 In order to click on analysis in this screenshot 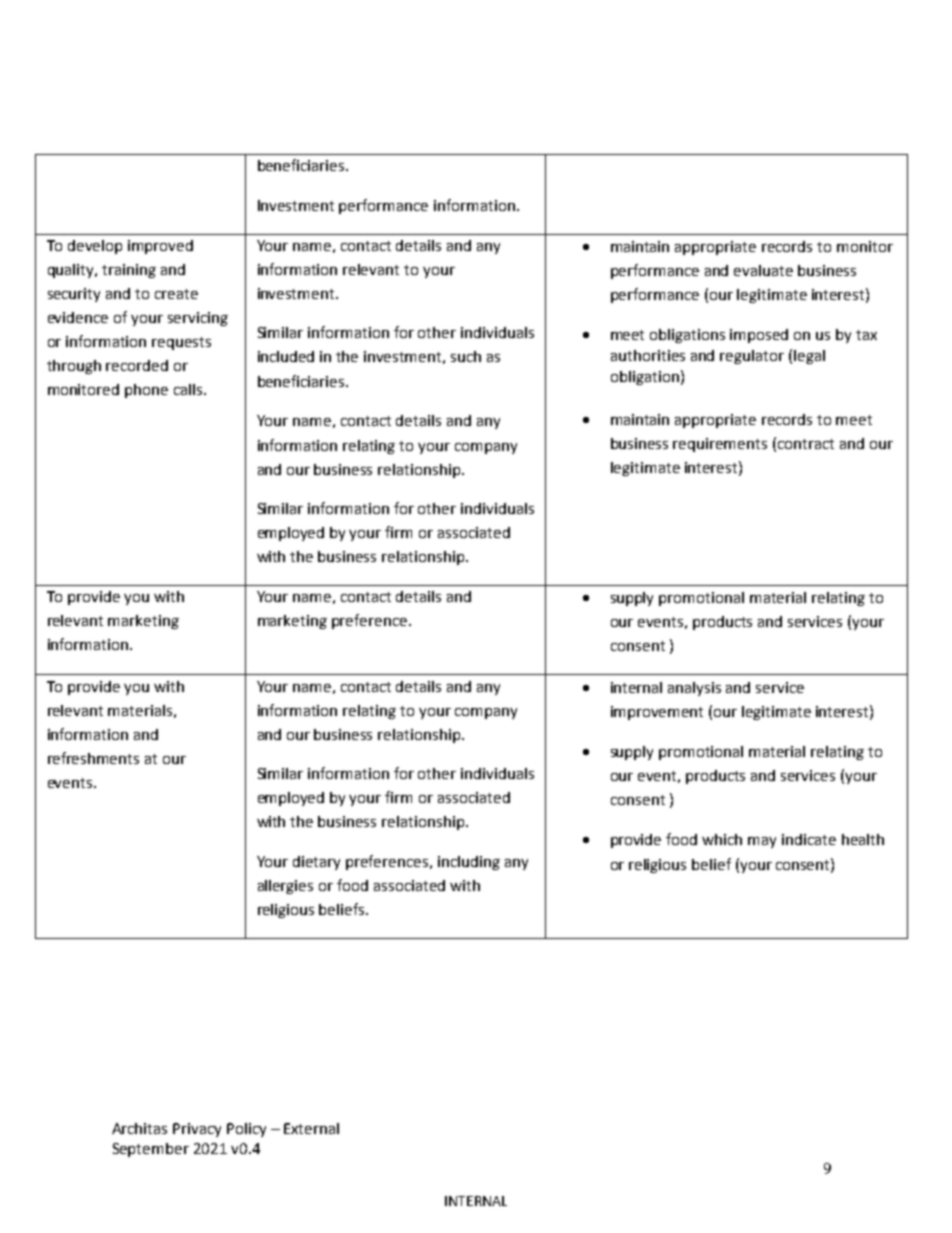, I will do `click(694, 689)`.
